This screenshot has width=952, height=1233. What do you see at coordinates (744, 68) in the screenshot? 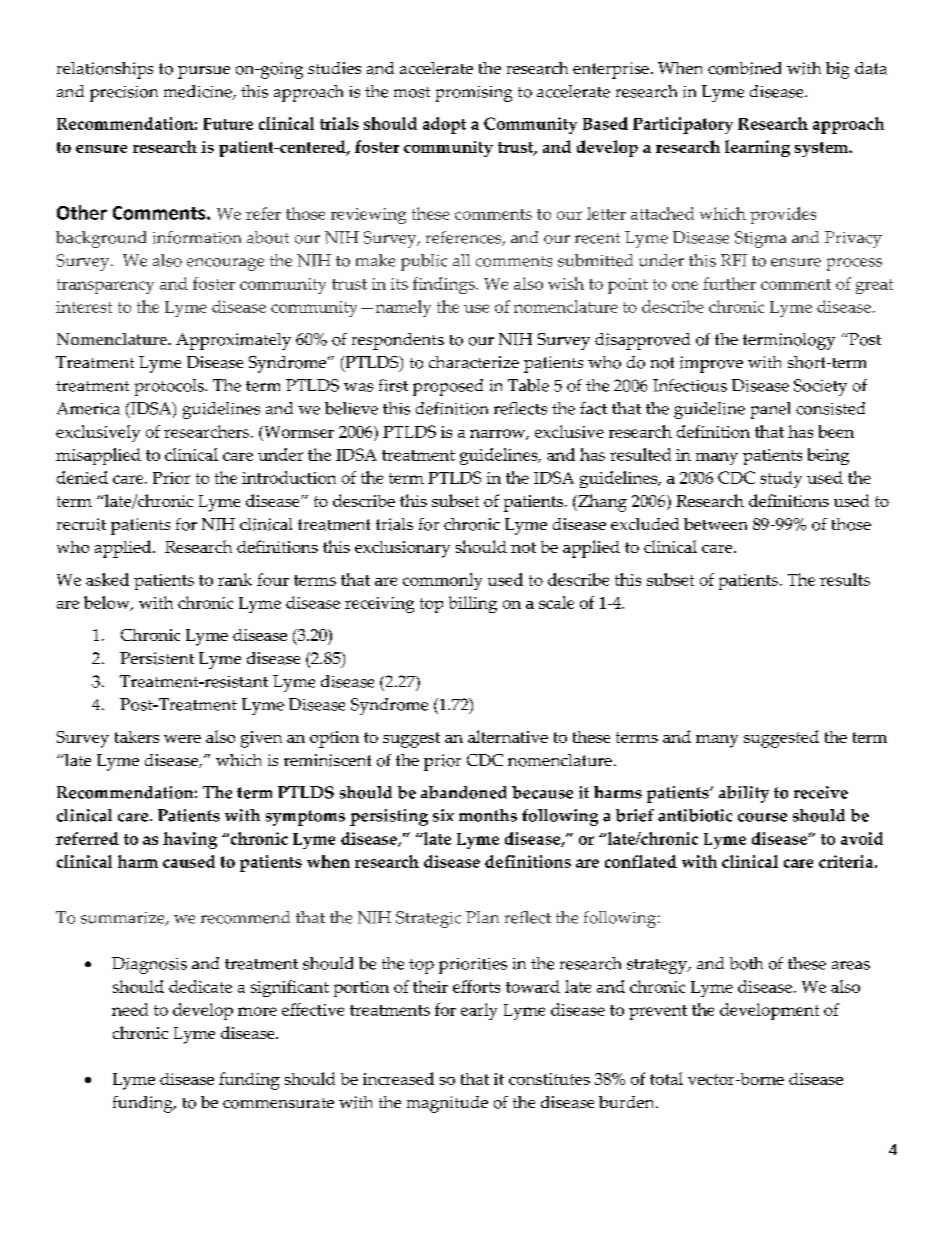
I see `combined` at bounding box center [744, 68].
